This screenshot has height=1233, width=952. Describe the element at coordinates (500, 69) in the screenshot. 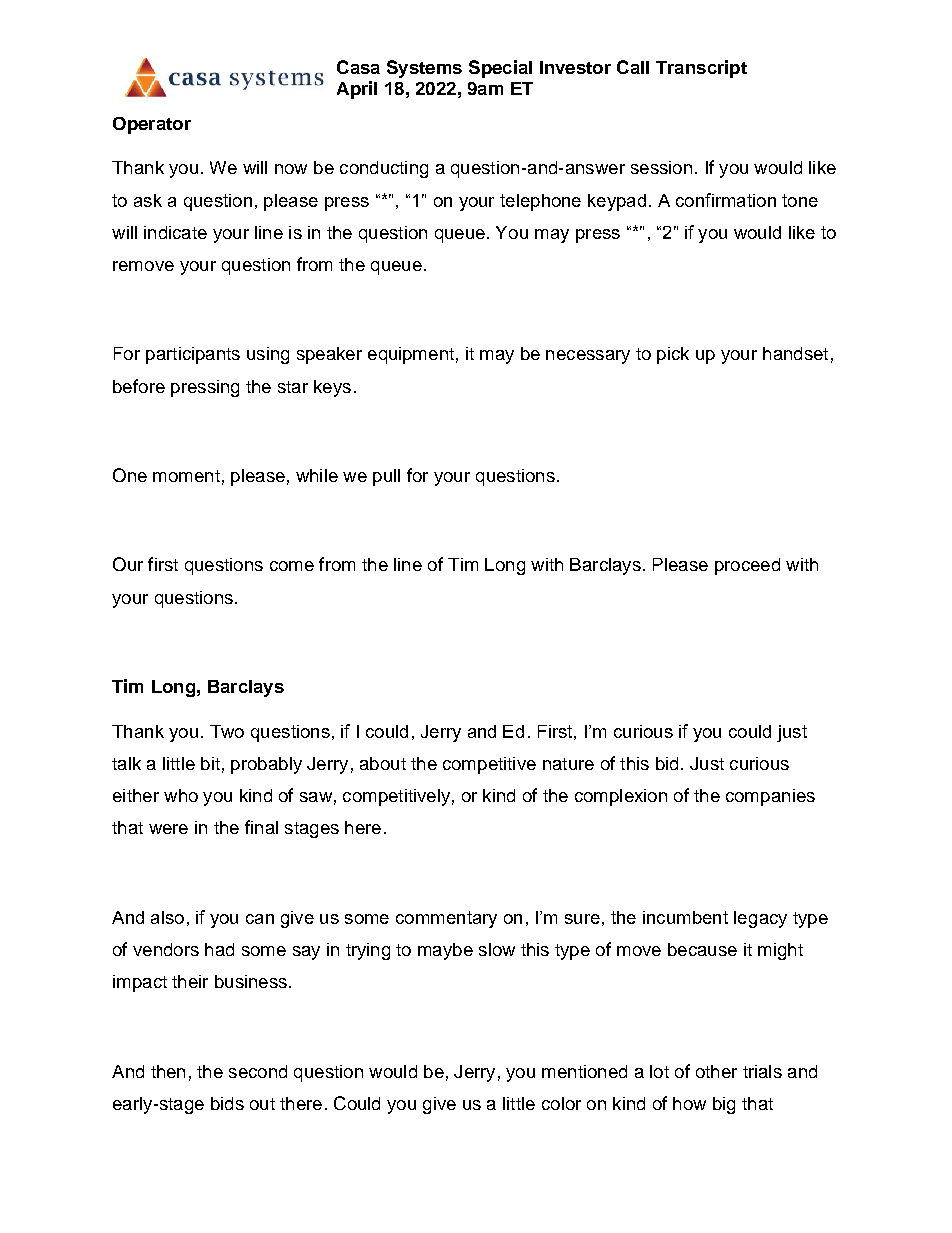

I see `Special` at that location.
